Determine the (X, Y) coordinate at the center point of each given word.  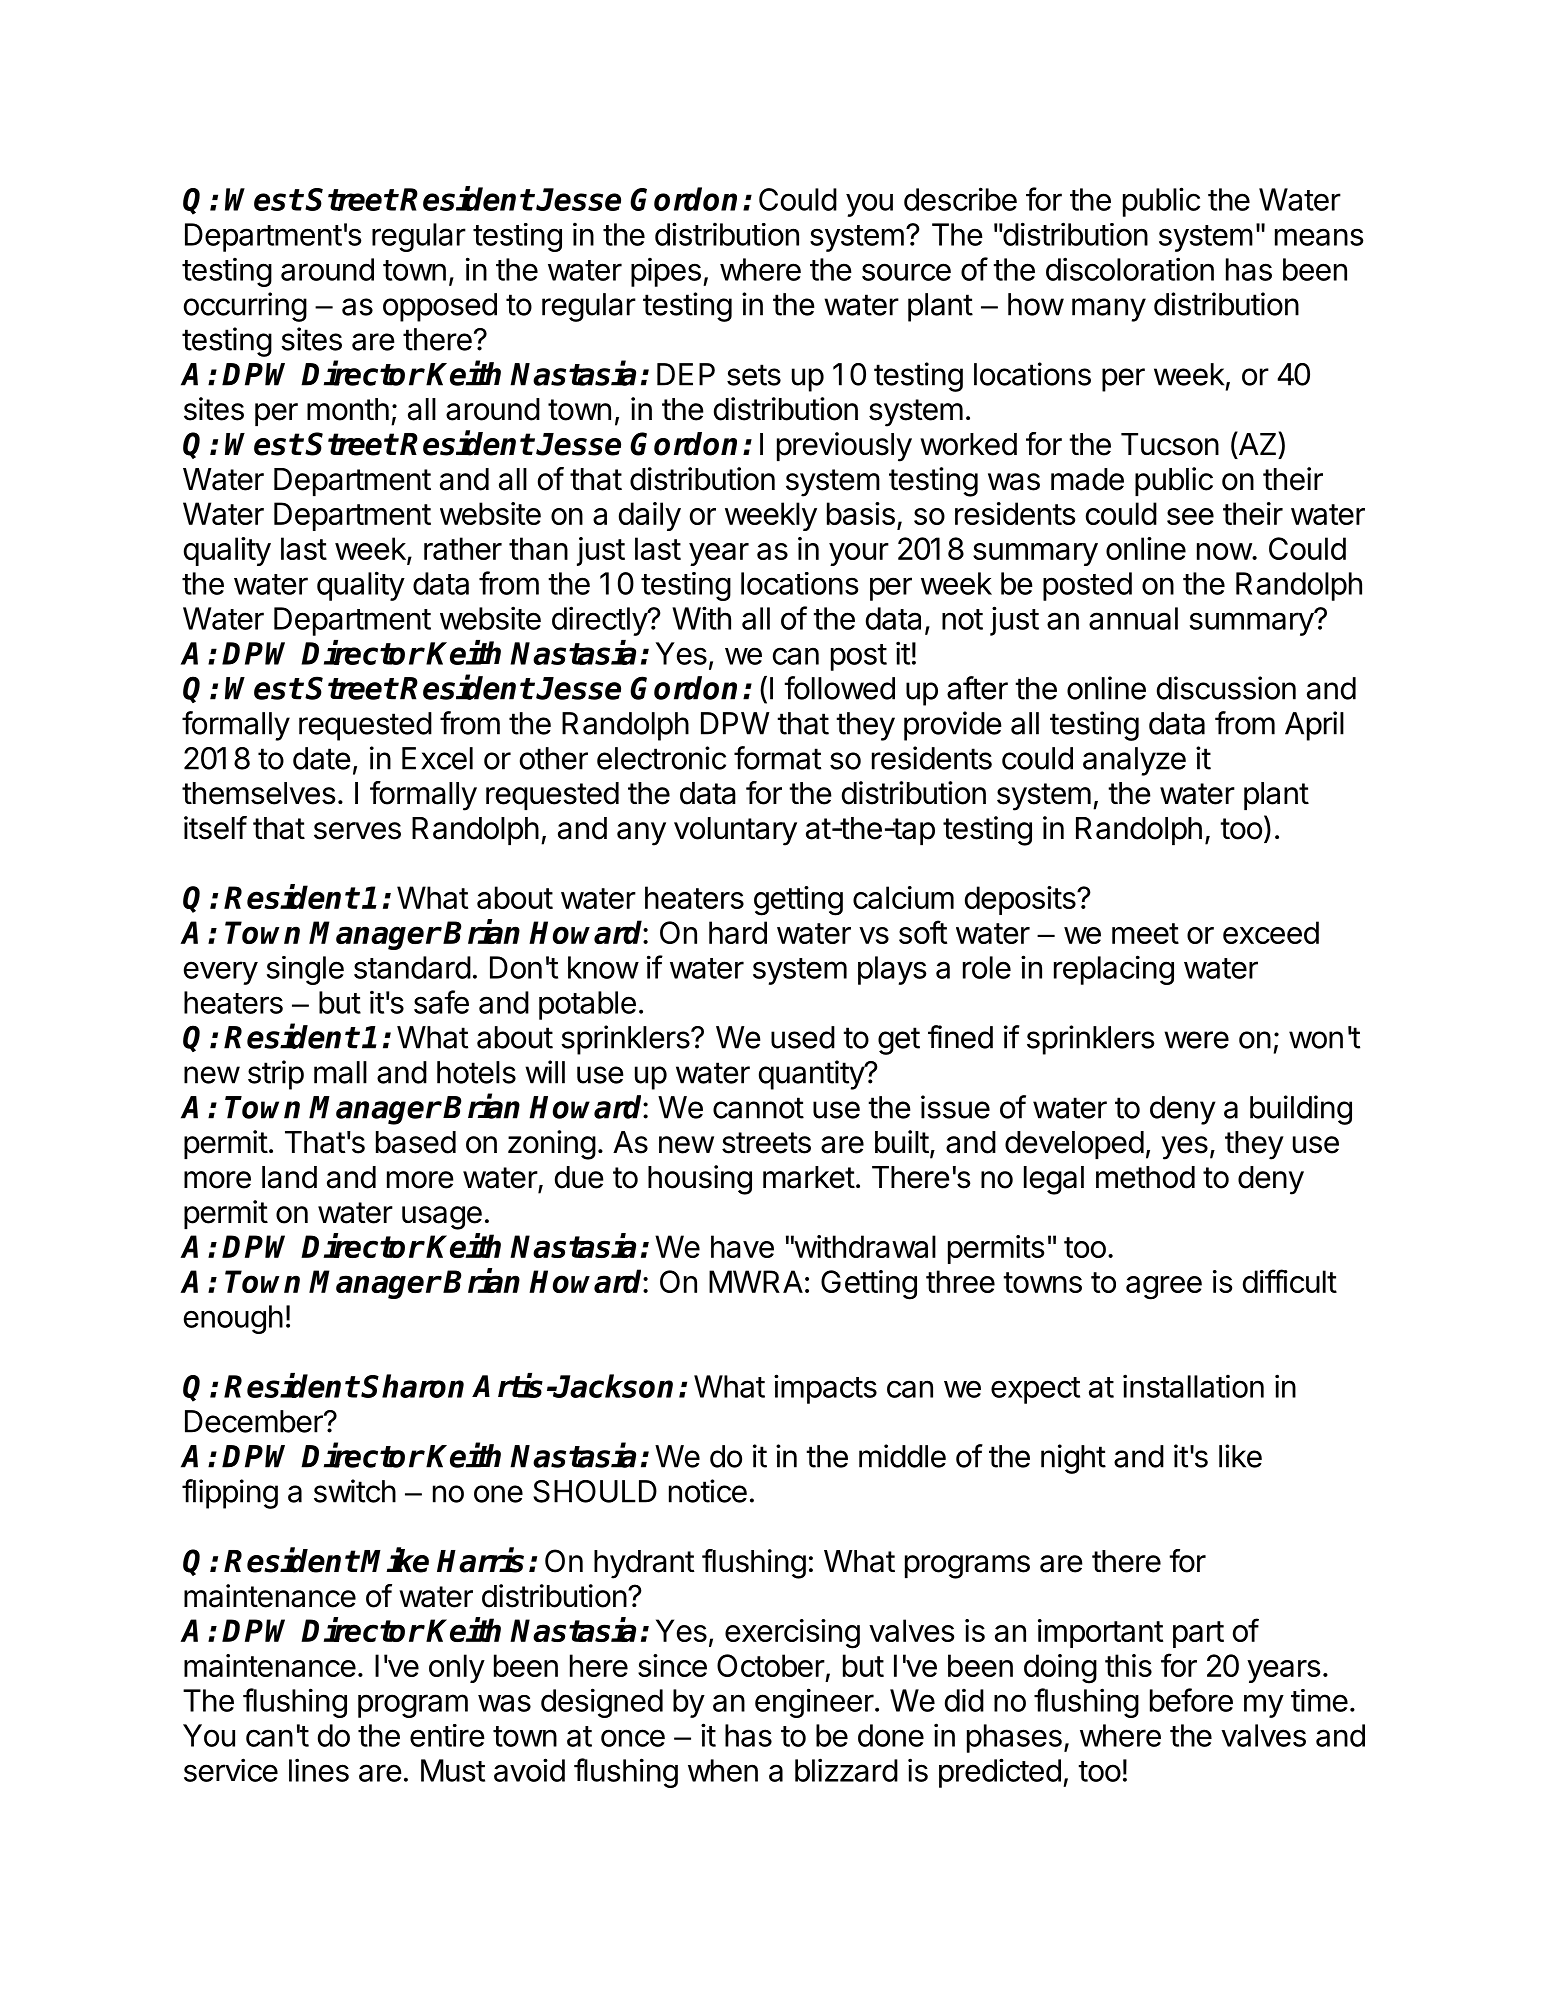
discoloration (1130, 269)
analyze (1134, 761)
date (322, 758)
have (742, 1246)
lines (319, 1770)
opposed (440, 307)
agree (1164, 1288)
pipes (666, 272)
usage (442, 1218)
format (777, 758)
